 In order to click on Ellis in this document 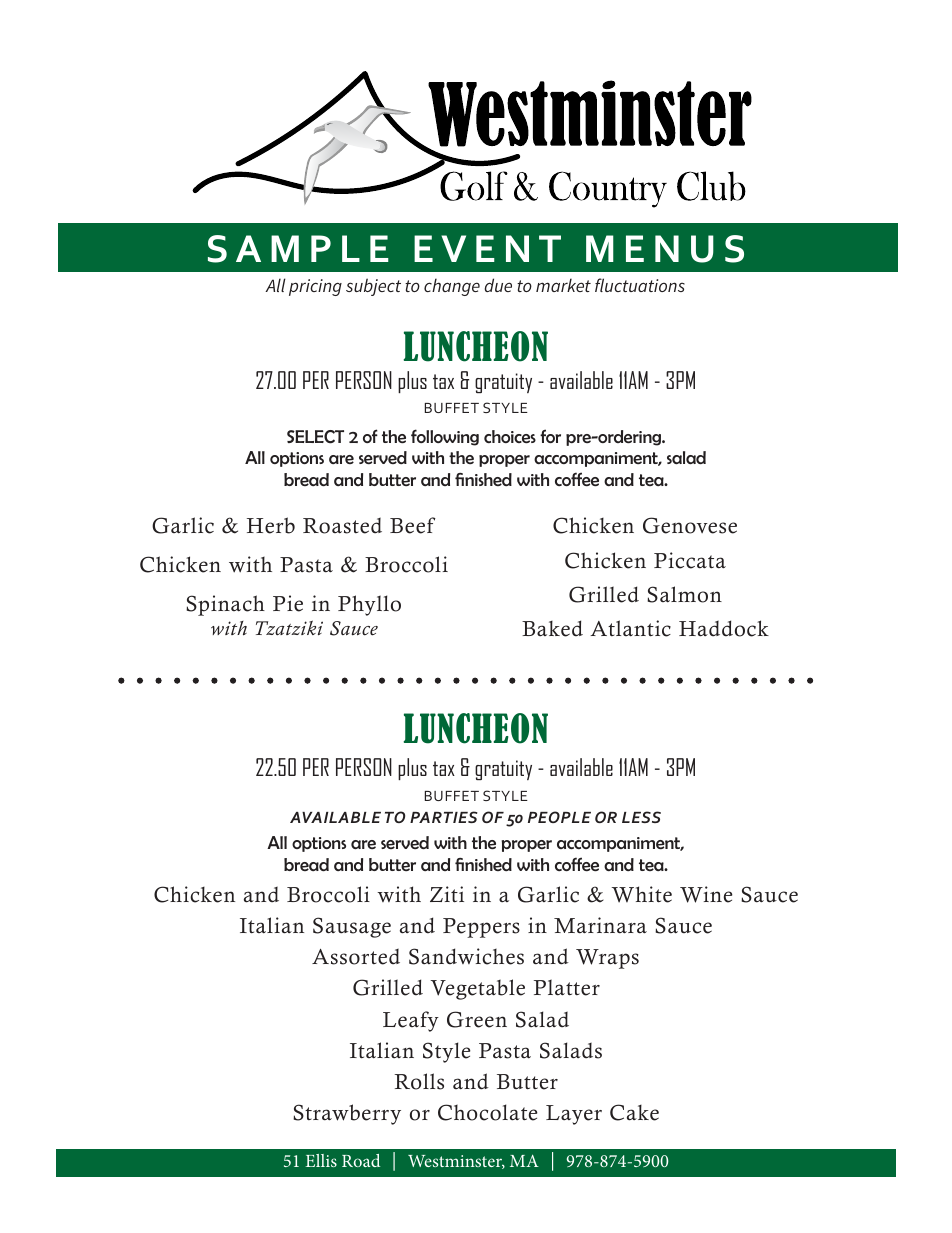, I will do `click(321, 1160)`.
